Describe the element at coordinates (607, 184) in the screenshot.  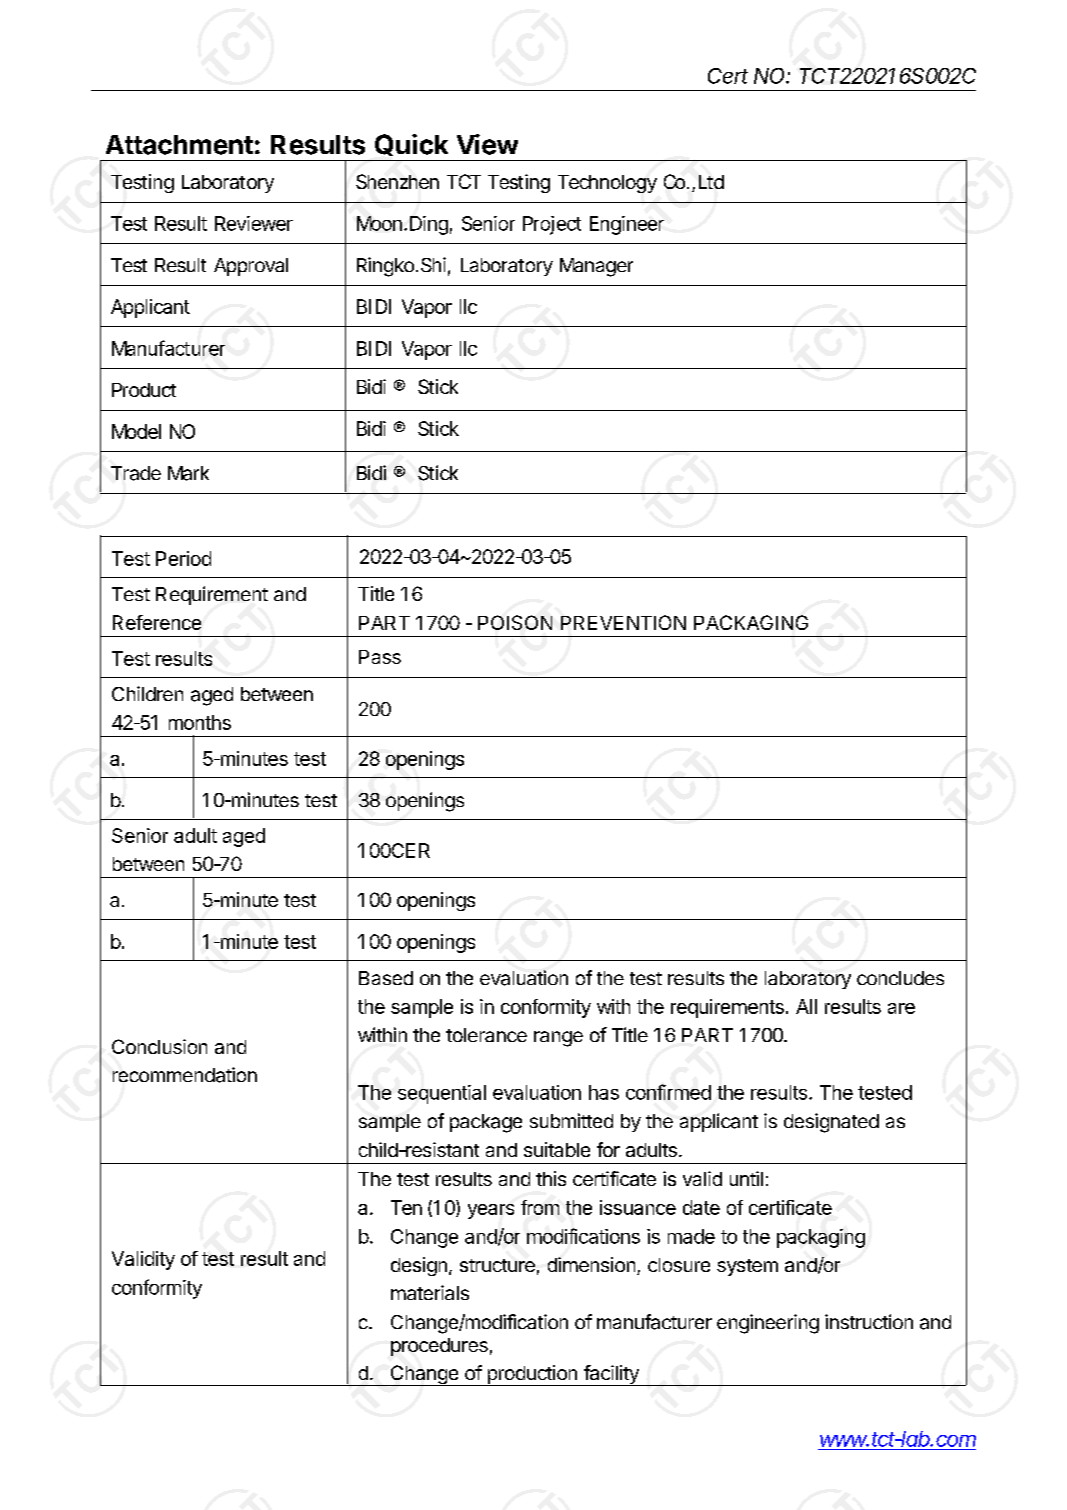
I see `Technology` at that location.
